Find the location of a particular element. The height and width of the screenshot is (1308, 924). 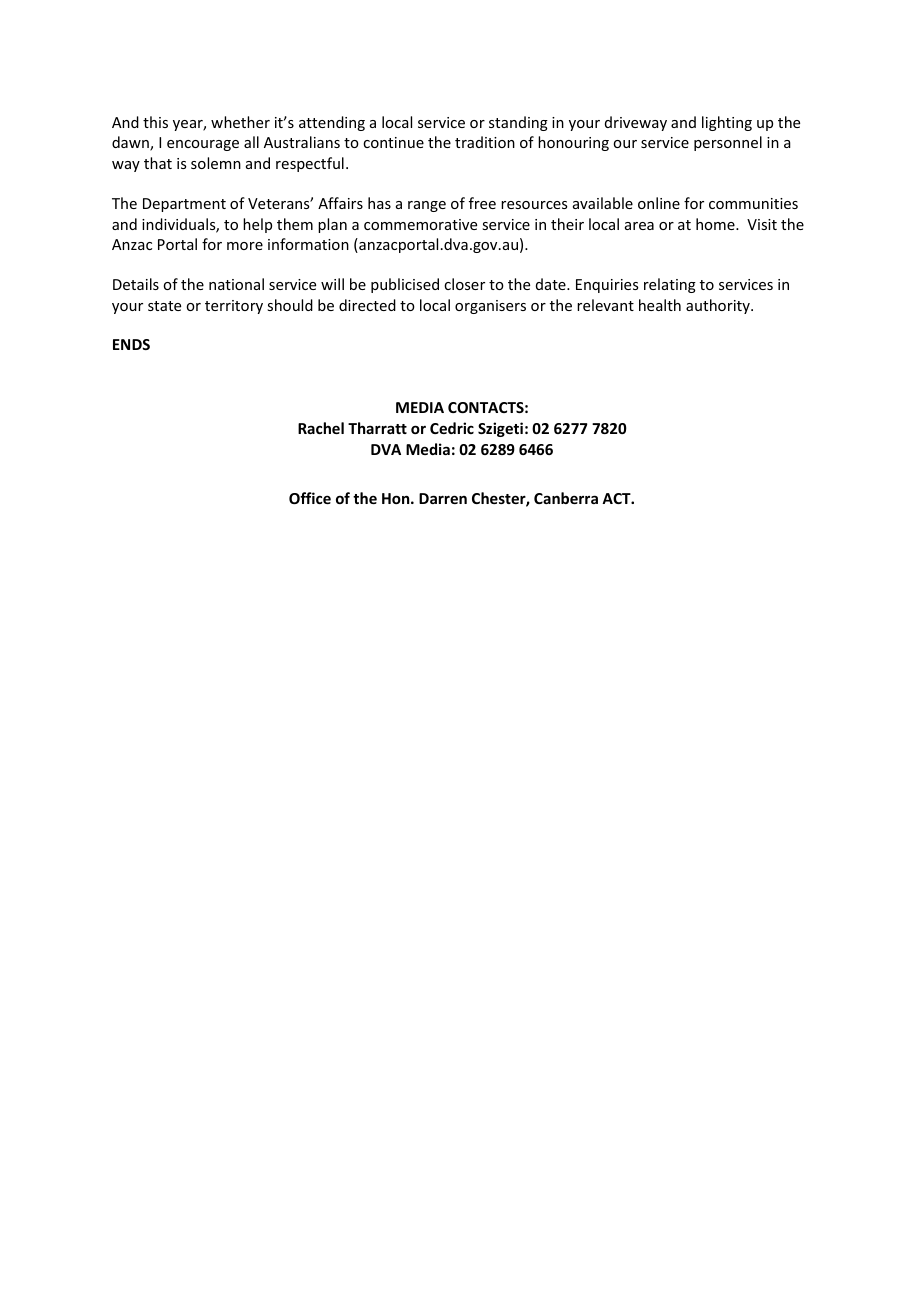

encourage is located at coordinates (203, 145).
